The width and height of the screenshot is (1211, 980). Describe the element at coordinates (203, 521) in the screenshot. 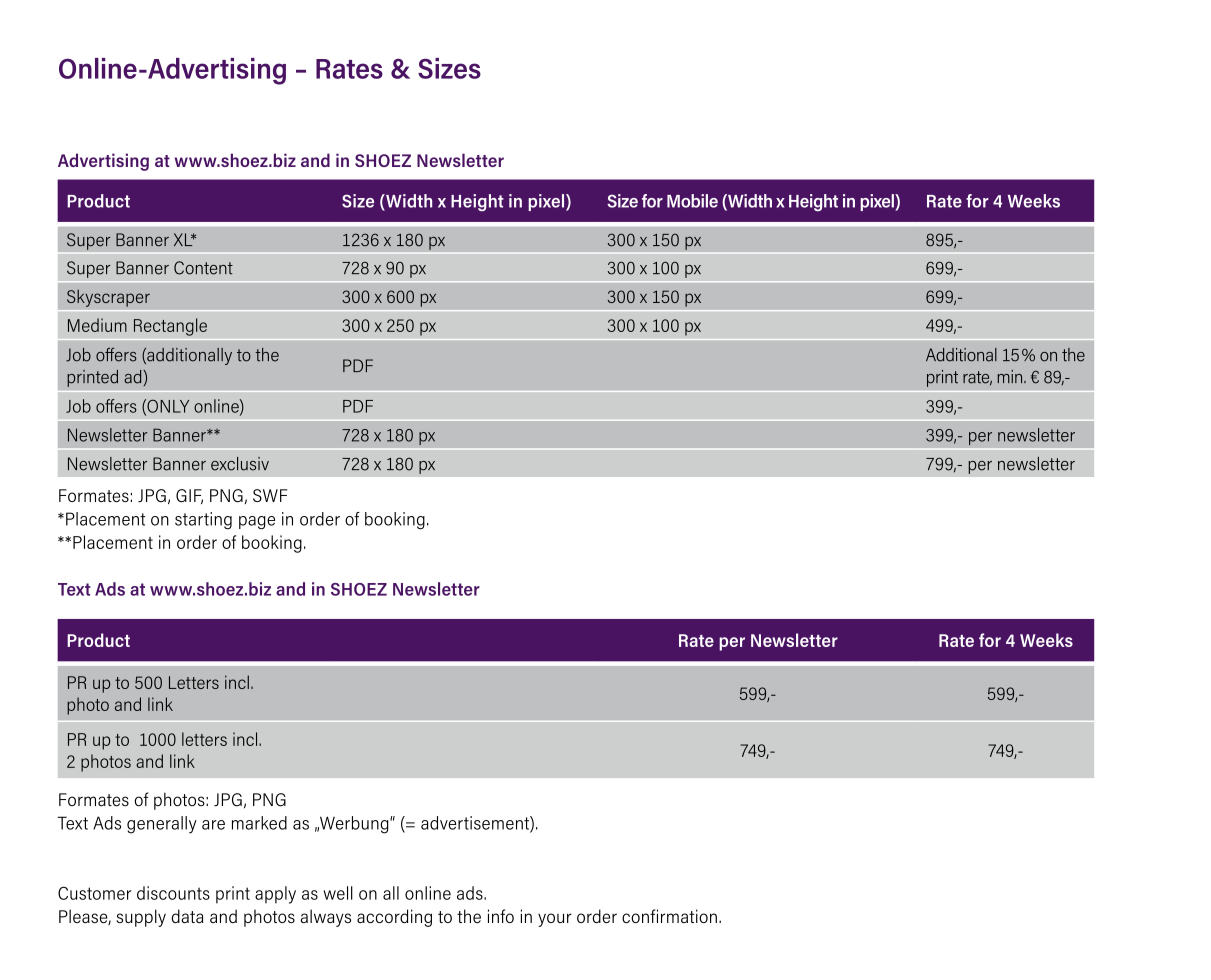

I see `starting` at that location.
